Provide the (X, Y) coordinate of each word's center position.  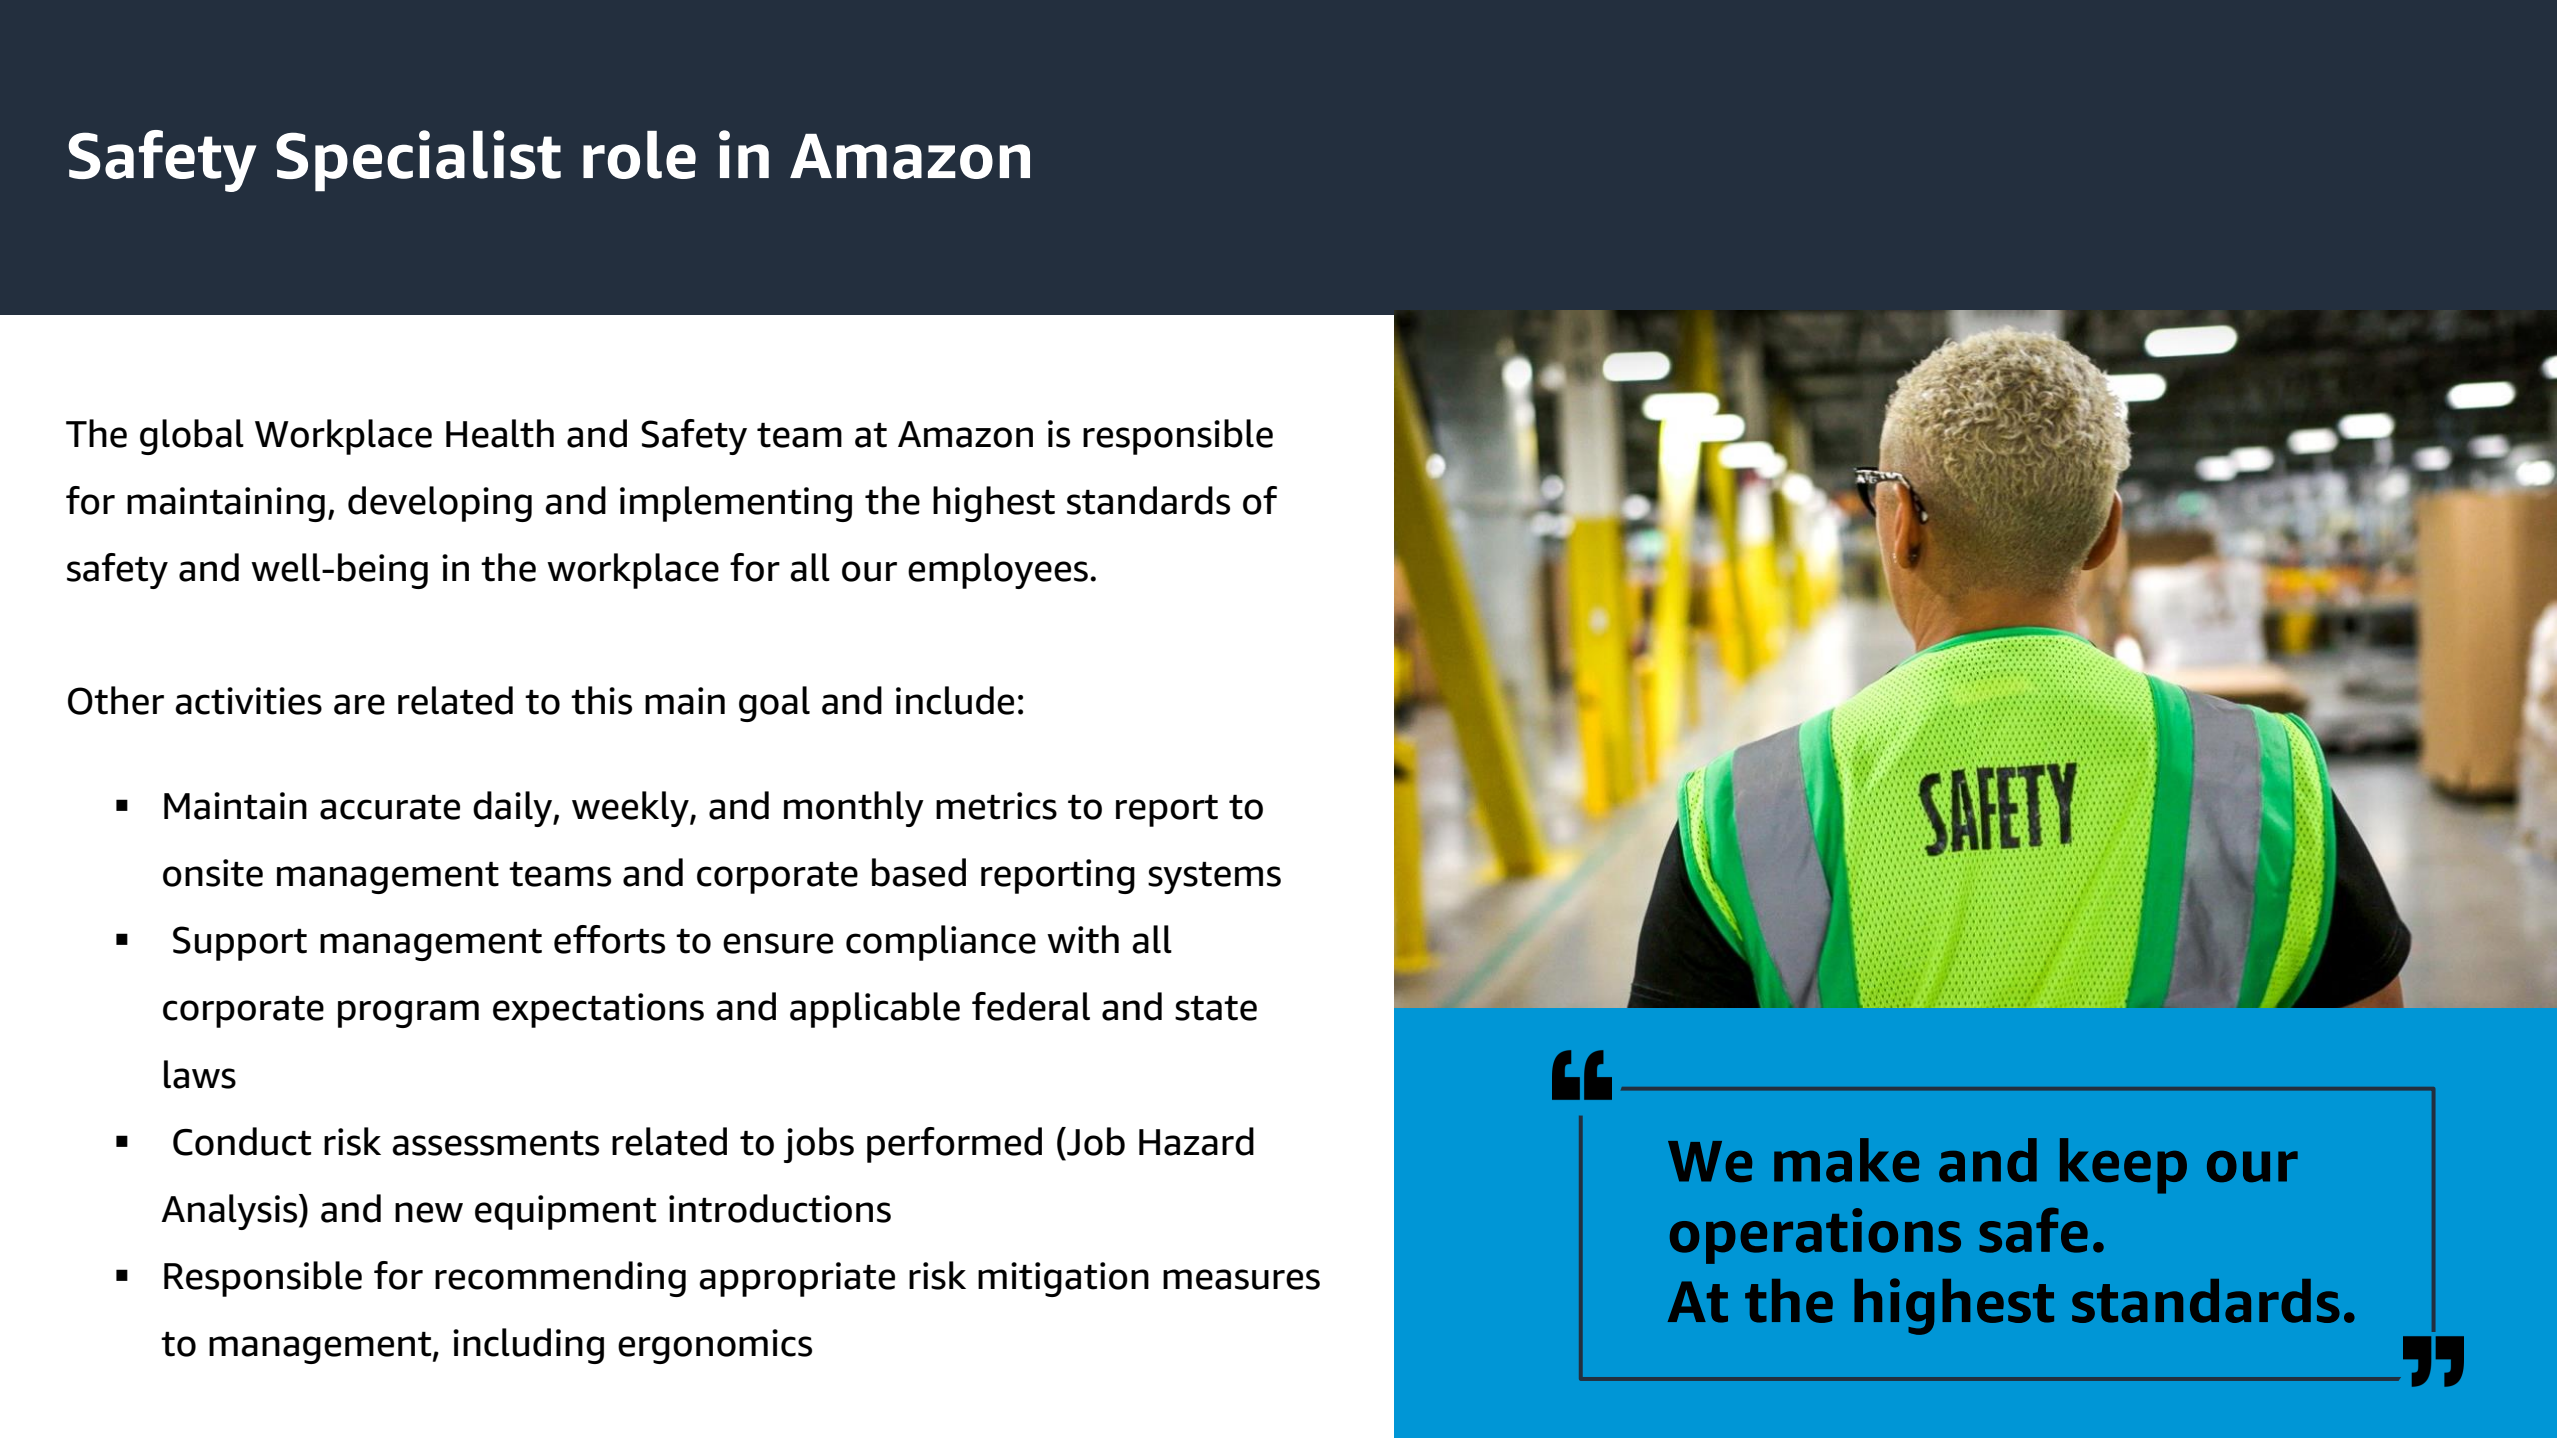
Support (240, 943)
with (1083, 939)
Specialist (418, 161)
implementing (736, 504)
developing (440, 504)
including (528, 1346)
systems (1214, 878)
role (639, 155)
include (955, 700)
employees (998, 571)
